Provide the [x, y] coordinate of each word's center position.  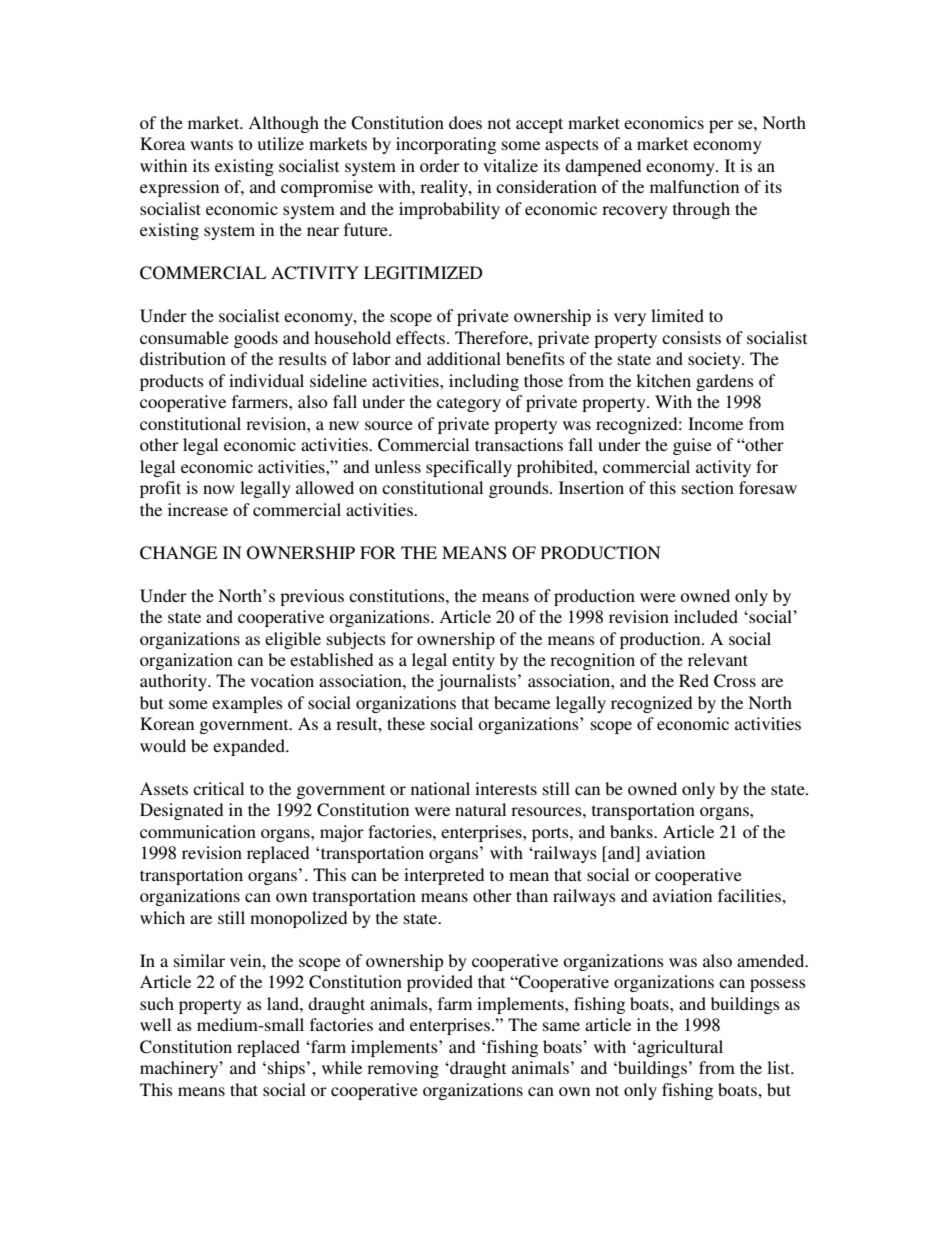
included [706, 616]
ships [286, 1069]
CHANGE [178, 553]
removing [403, 1069]
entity [473, 661]
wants [211, 144]
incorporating [446, 145]
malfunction [694, 186]
